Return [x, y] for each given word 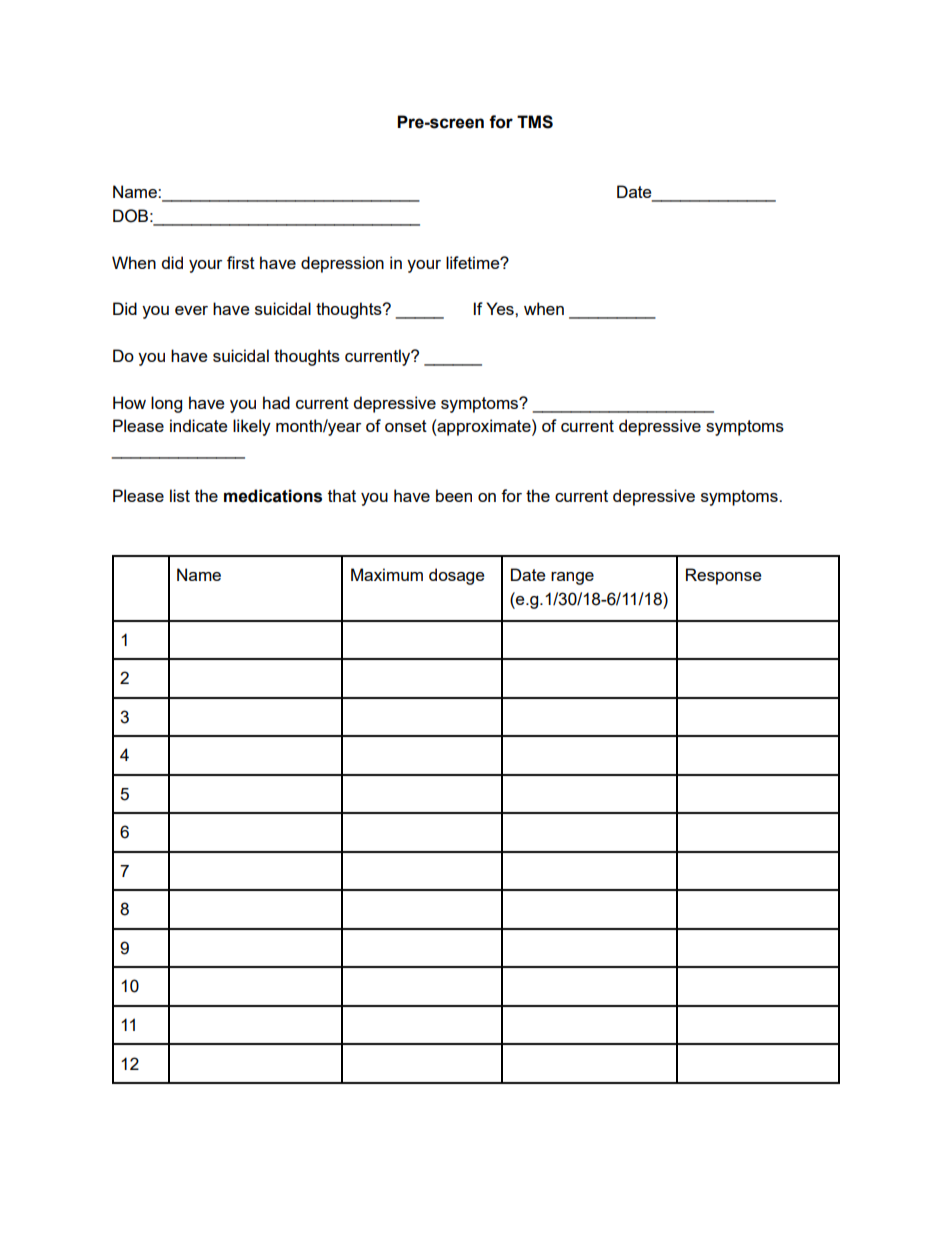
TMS [535, 122]
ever [191, 310]
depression [342, 264]
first [241, 262]
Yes [501, 308]
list [180, 495]
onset [406, 426]
